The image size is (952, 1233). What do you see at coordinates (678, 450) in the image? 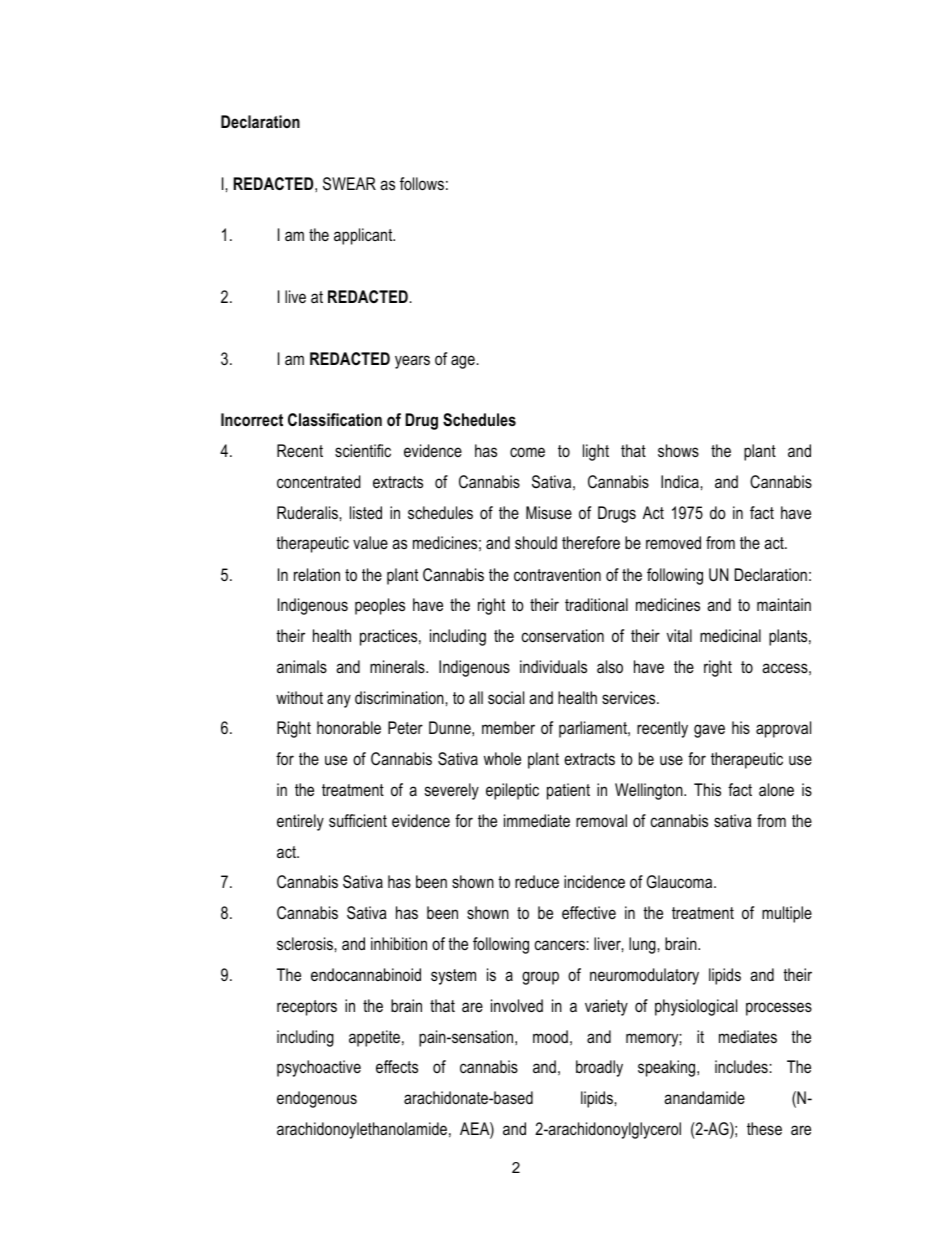
I see `shows` at bounding box center [678, 450].
